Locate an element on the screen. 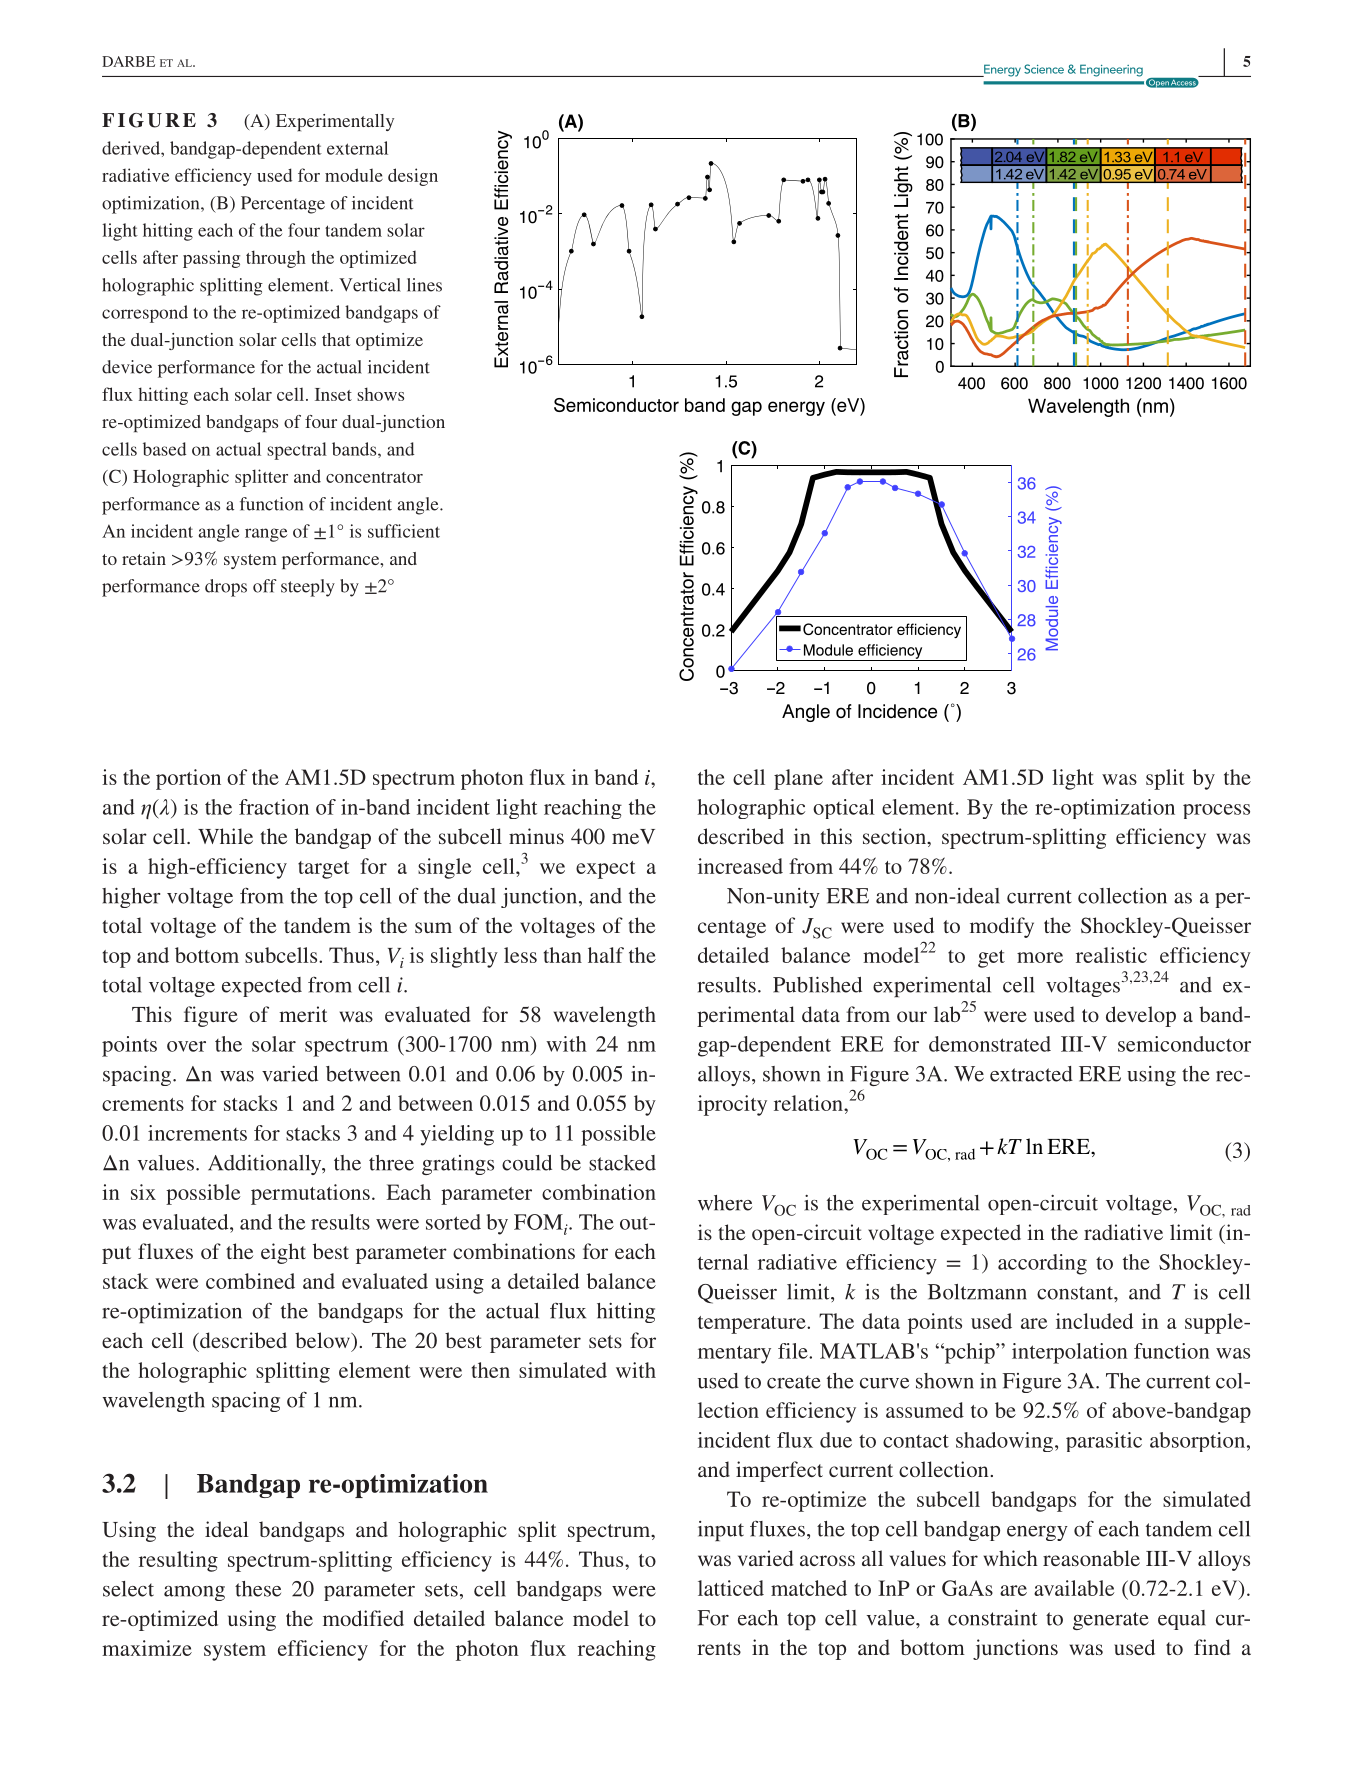 This screenshot has height=1784, width=1357. these is located at coordinates (258, 1589).
